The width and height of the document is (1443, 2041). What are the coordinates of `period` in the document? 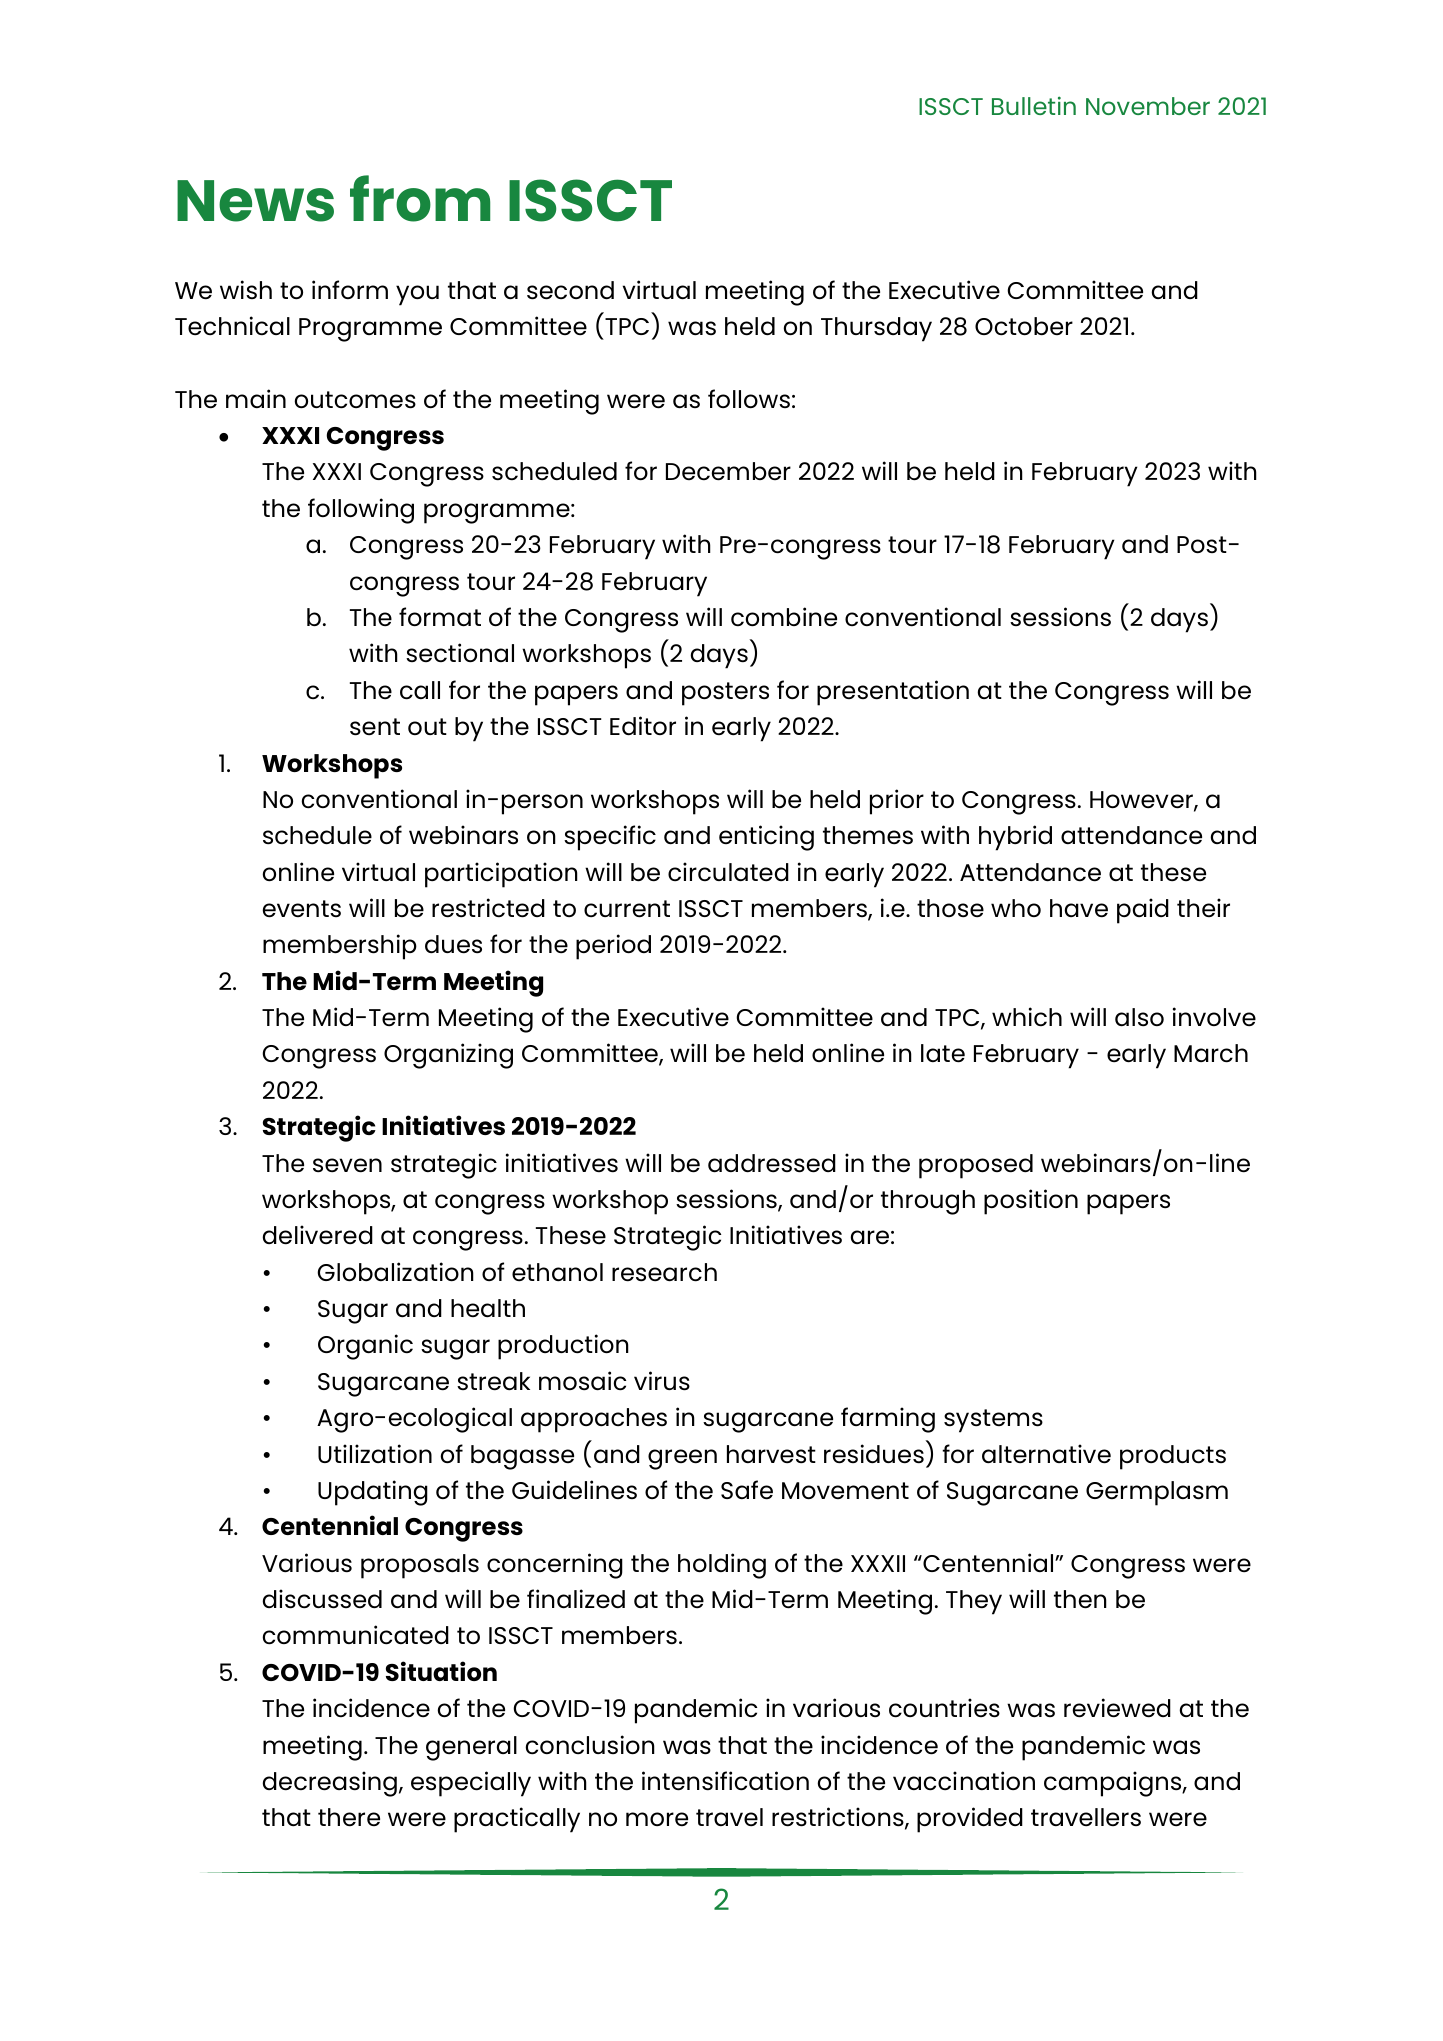 It's located at (613, 947).
